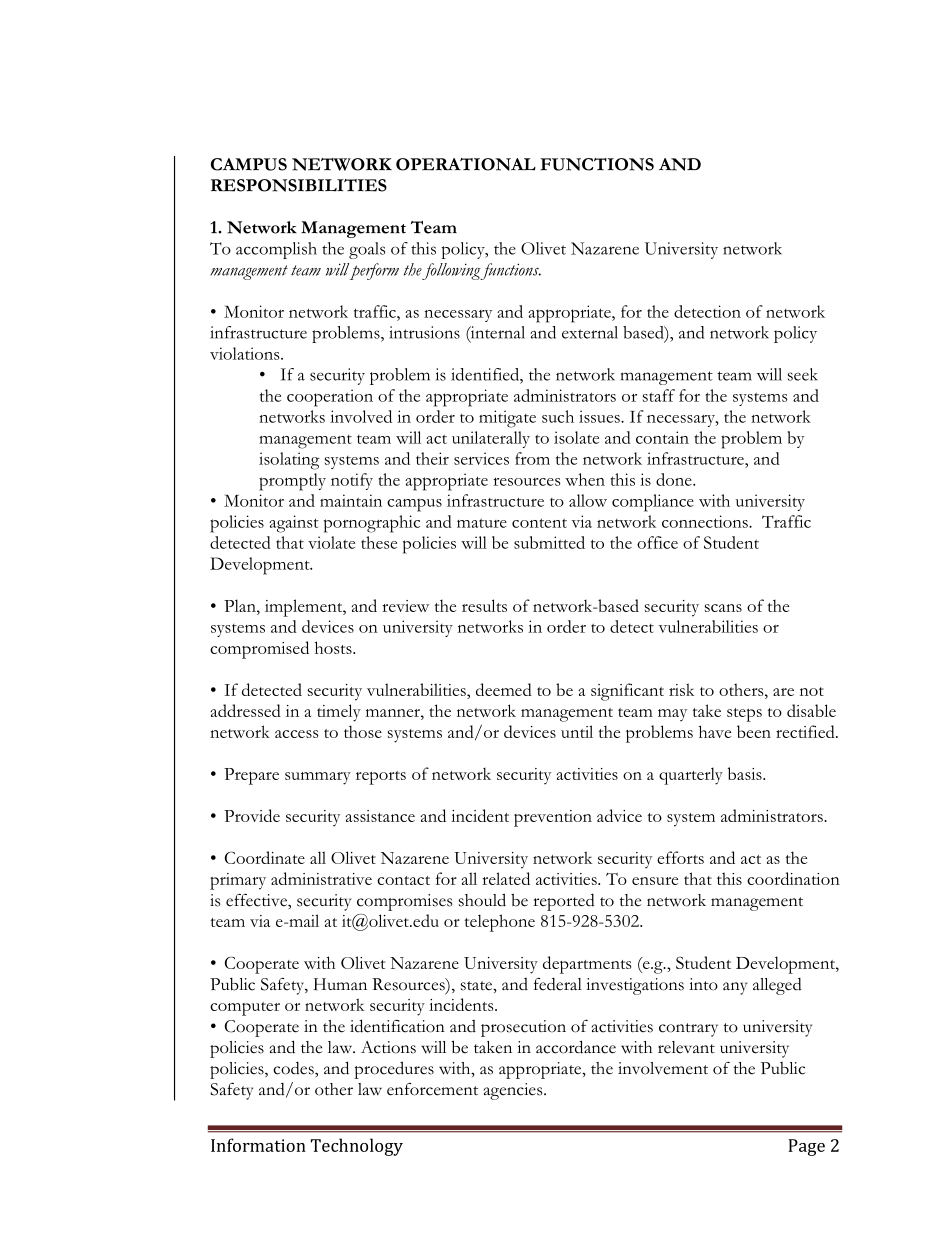 This image has height=1233, width=952. Describe the element at coordinates (706, 521) in the image. I see `connections` at that location.
